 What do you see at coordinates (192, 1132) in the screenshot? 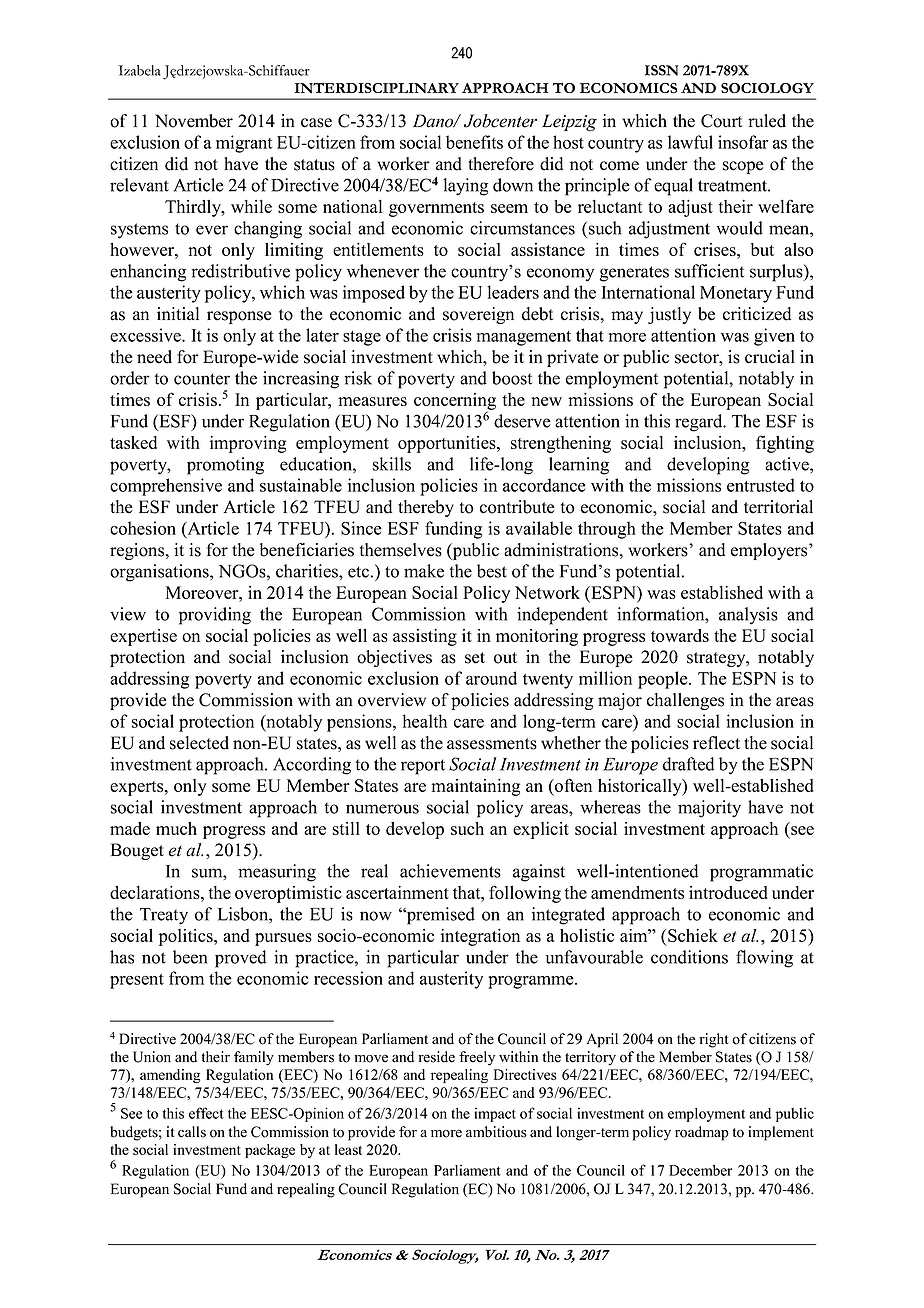
I see `calls` at bounding box center [192, 1132].
